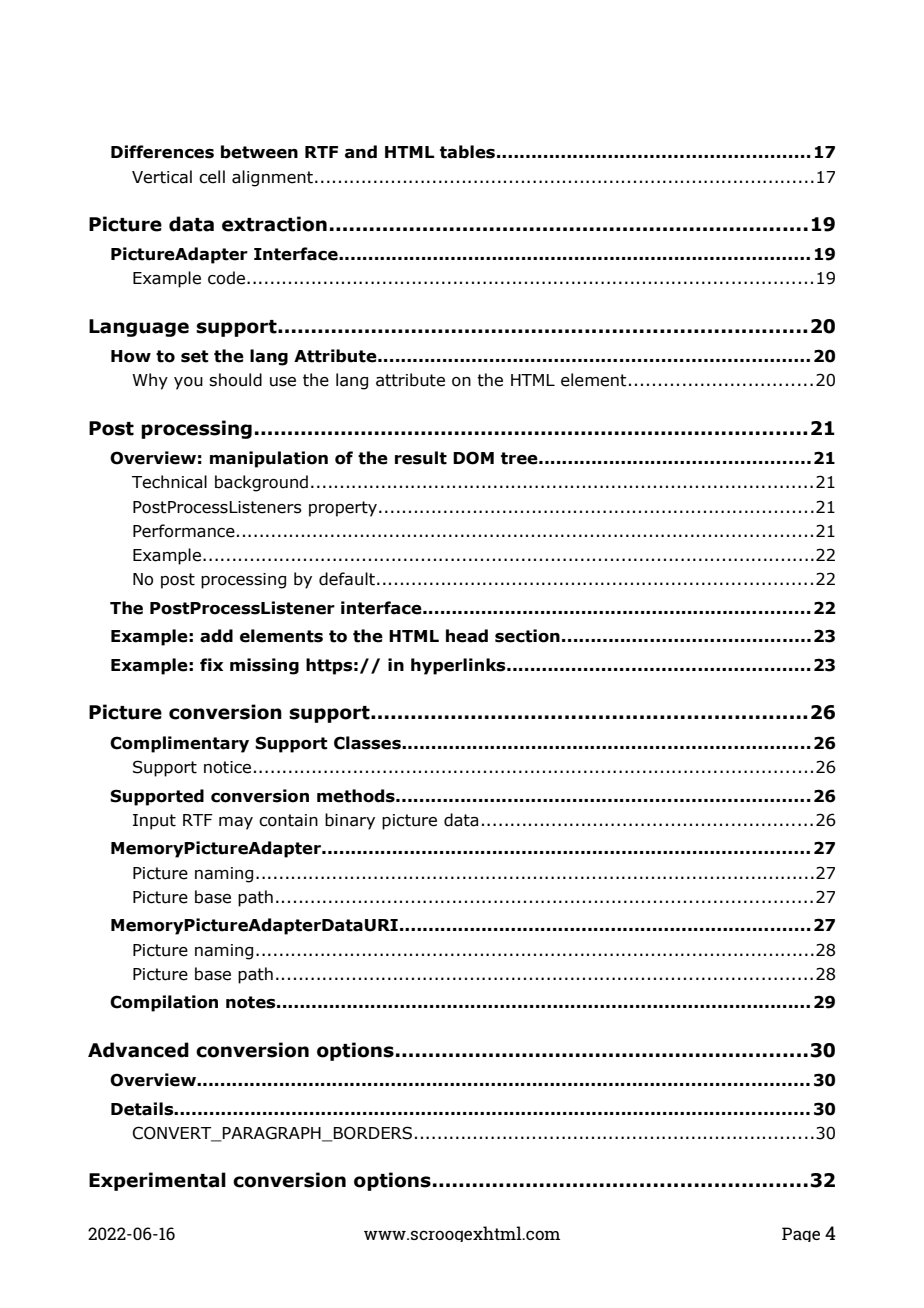  I want to click on result, so click(421, 458).
